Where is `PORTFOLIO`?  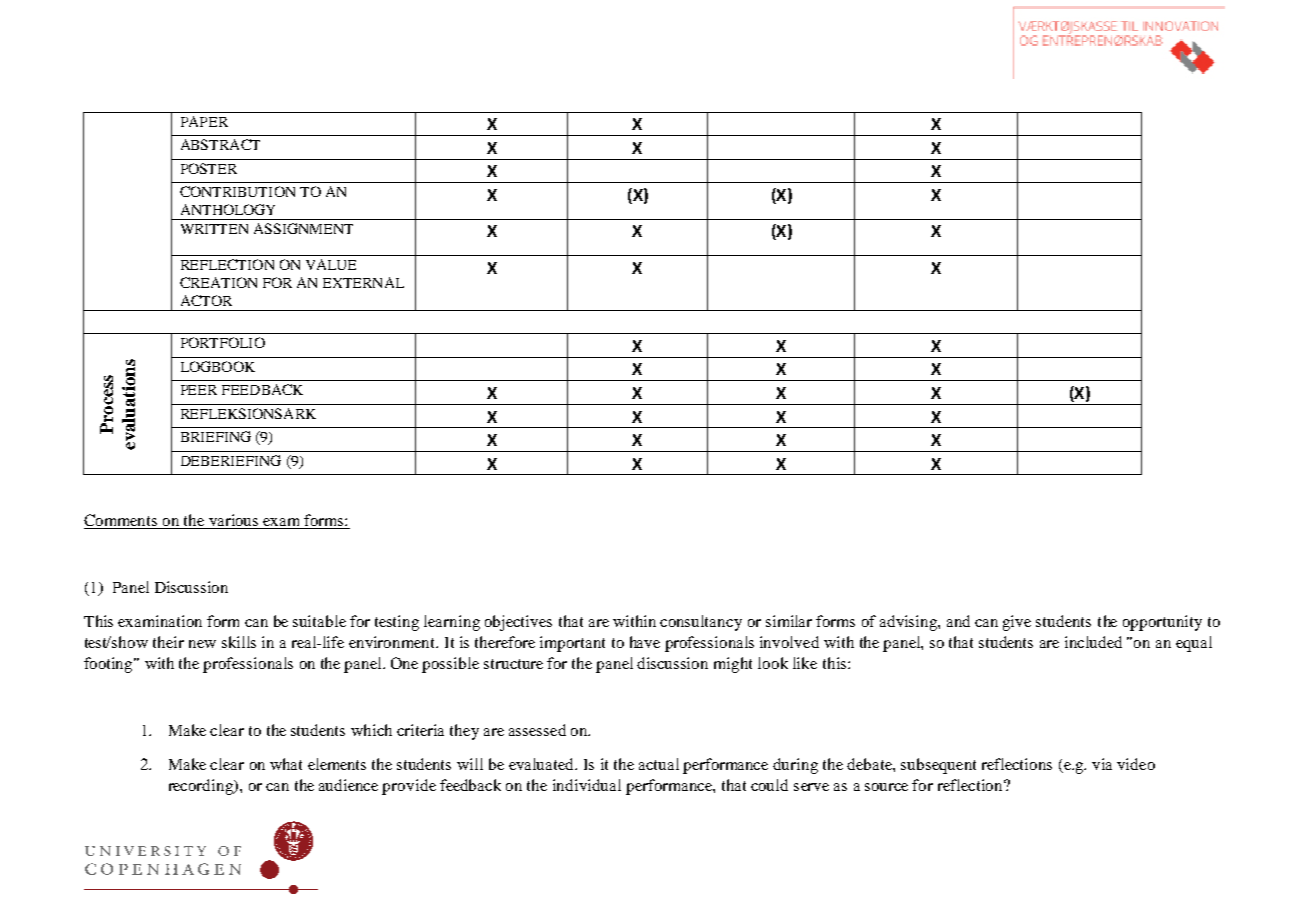 PORTFOLIO is located at coordinates (223, 342).
